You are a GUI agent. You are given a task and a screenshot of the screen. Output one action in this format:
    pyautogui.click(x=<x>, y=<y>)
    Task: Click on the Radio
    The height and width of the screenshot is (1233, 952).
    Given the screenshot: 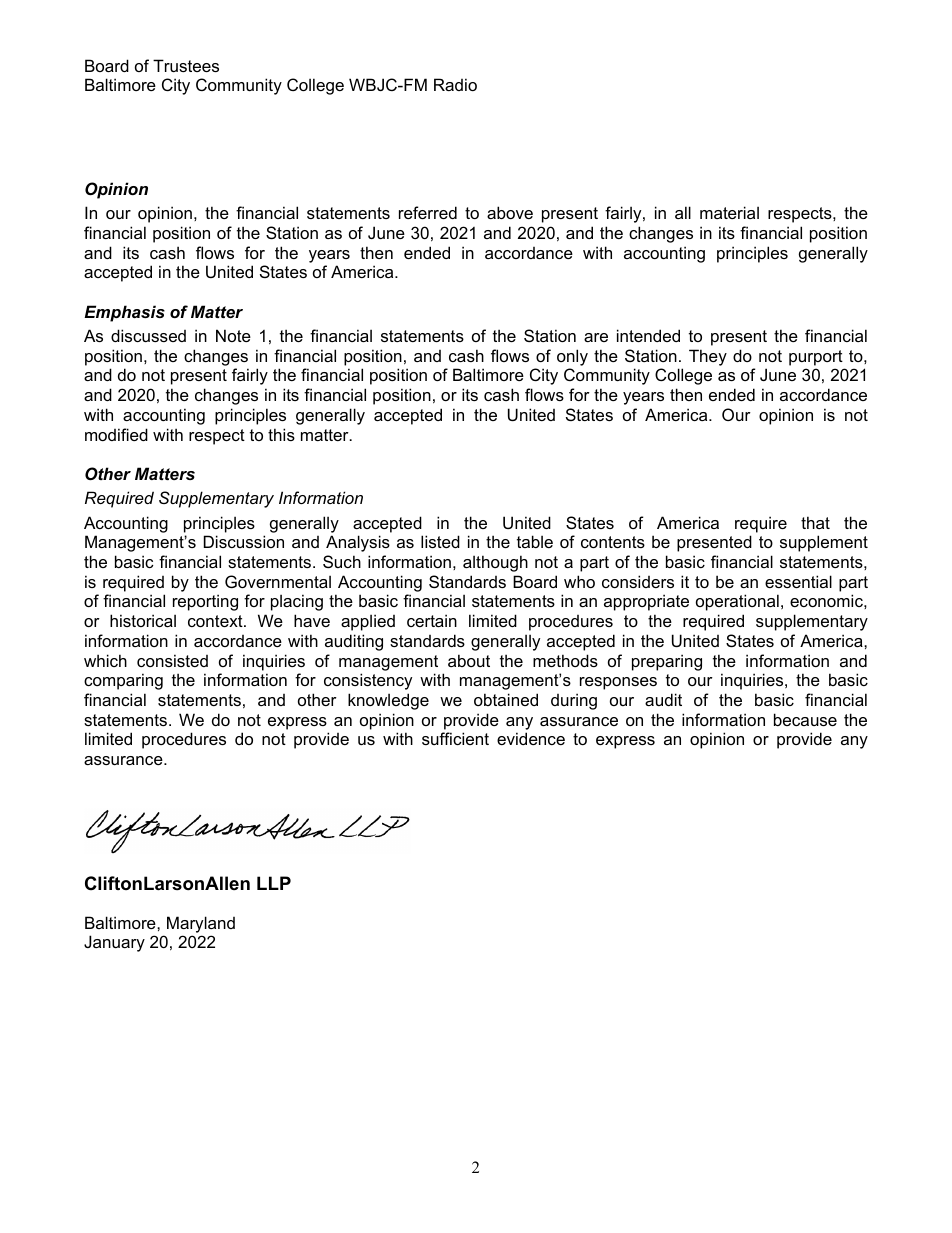 What is the action you would take?
    pyautogui.click(x=455, y=84)
